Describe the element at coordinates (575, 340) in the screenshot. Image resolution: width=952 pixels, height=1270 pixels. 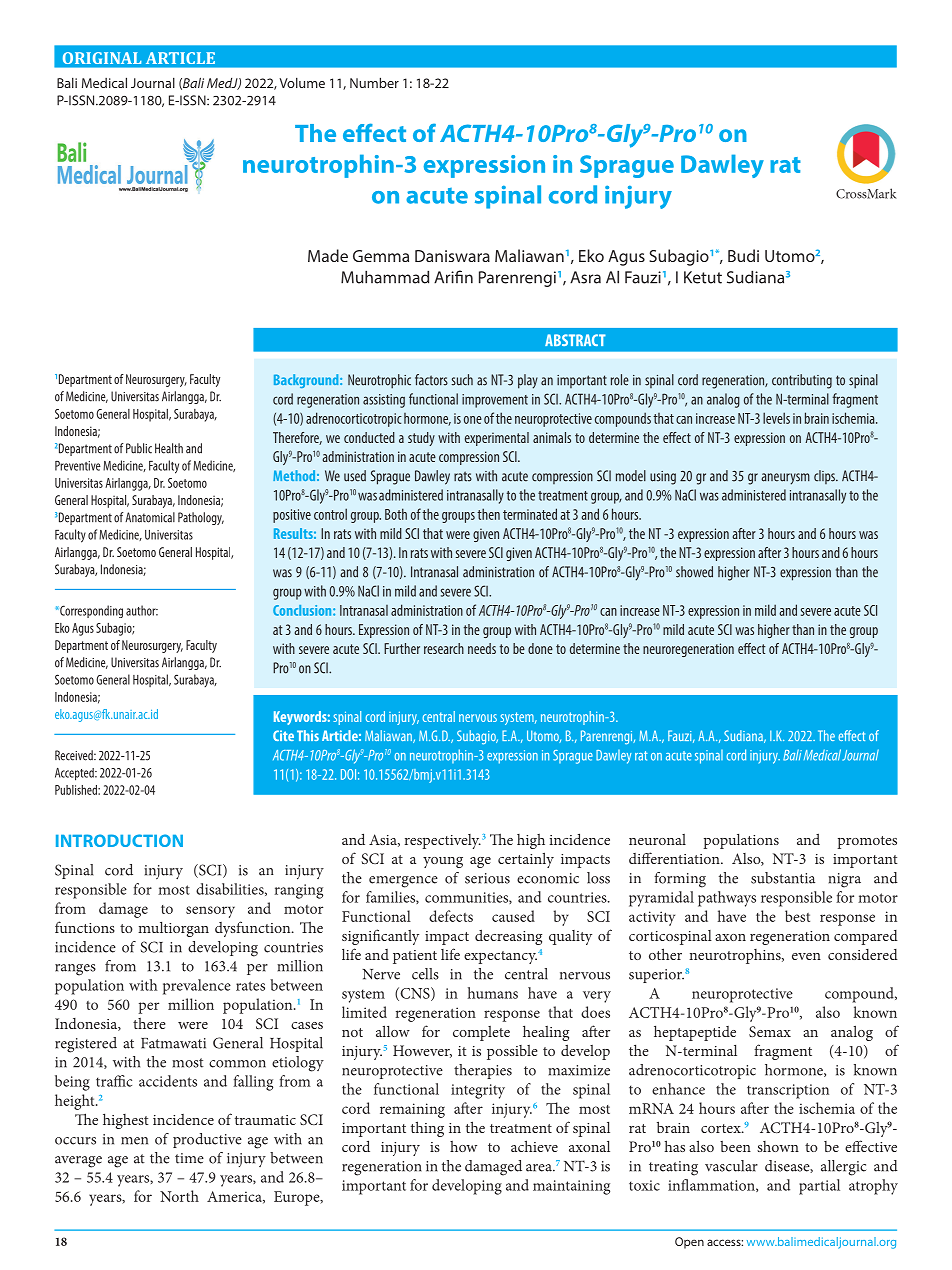
I see `ABSTRACT` at that location.
